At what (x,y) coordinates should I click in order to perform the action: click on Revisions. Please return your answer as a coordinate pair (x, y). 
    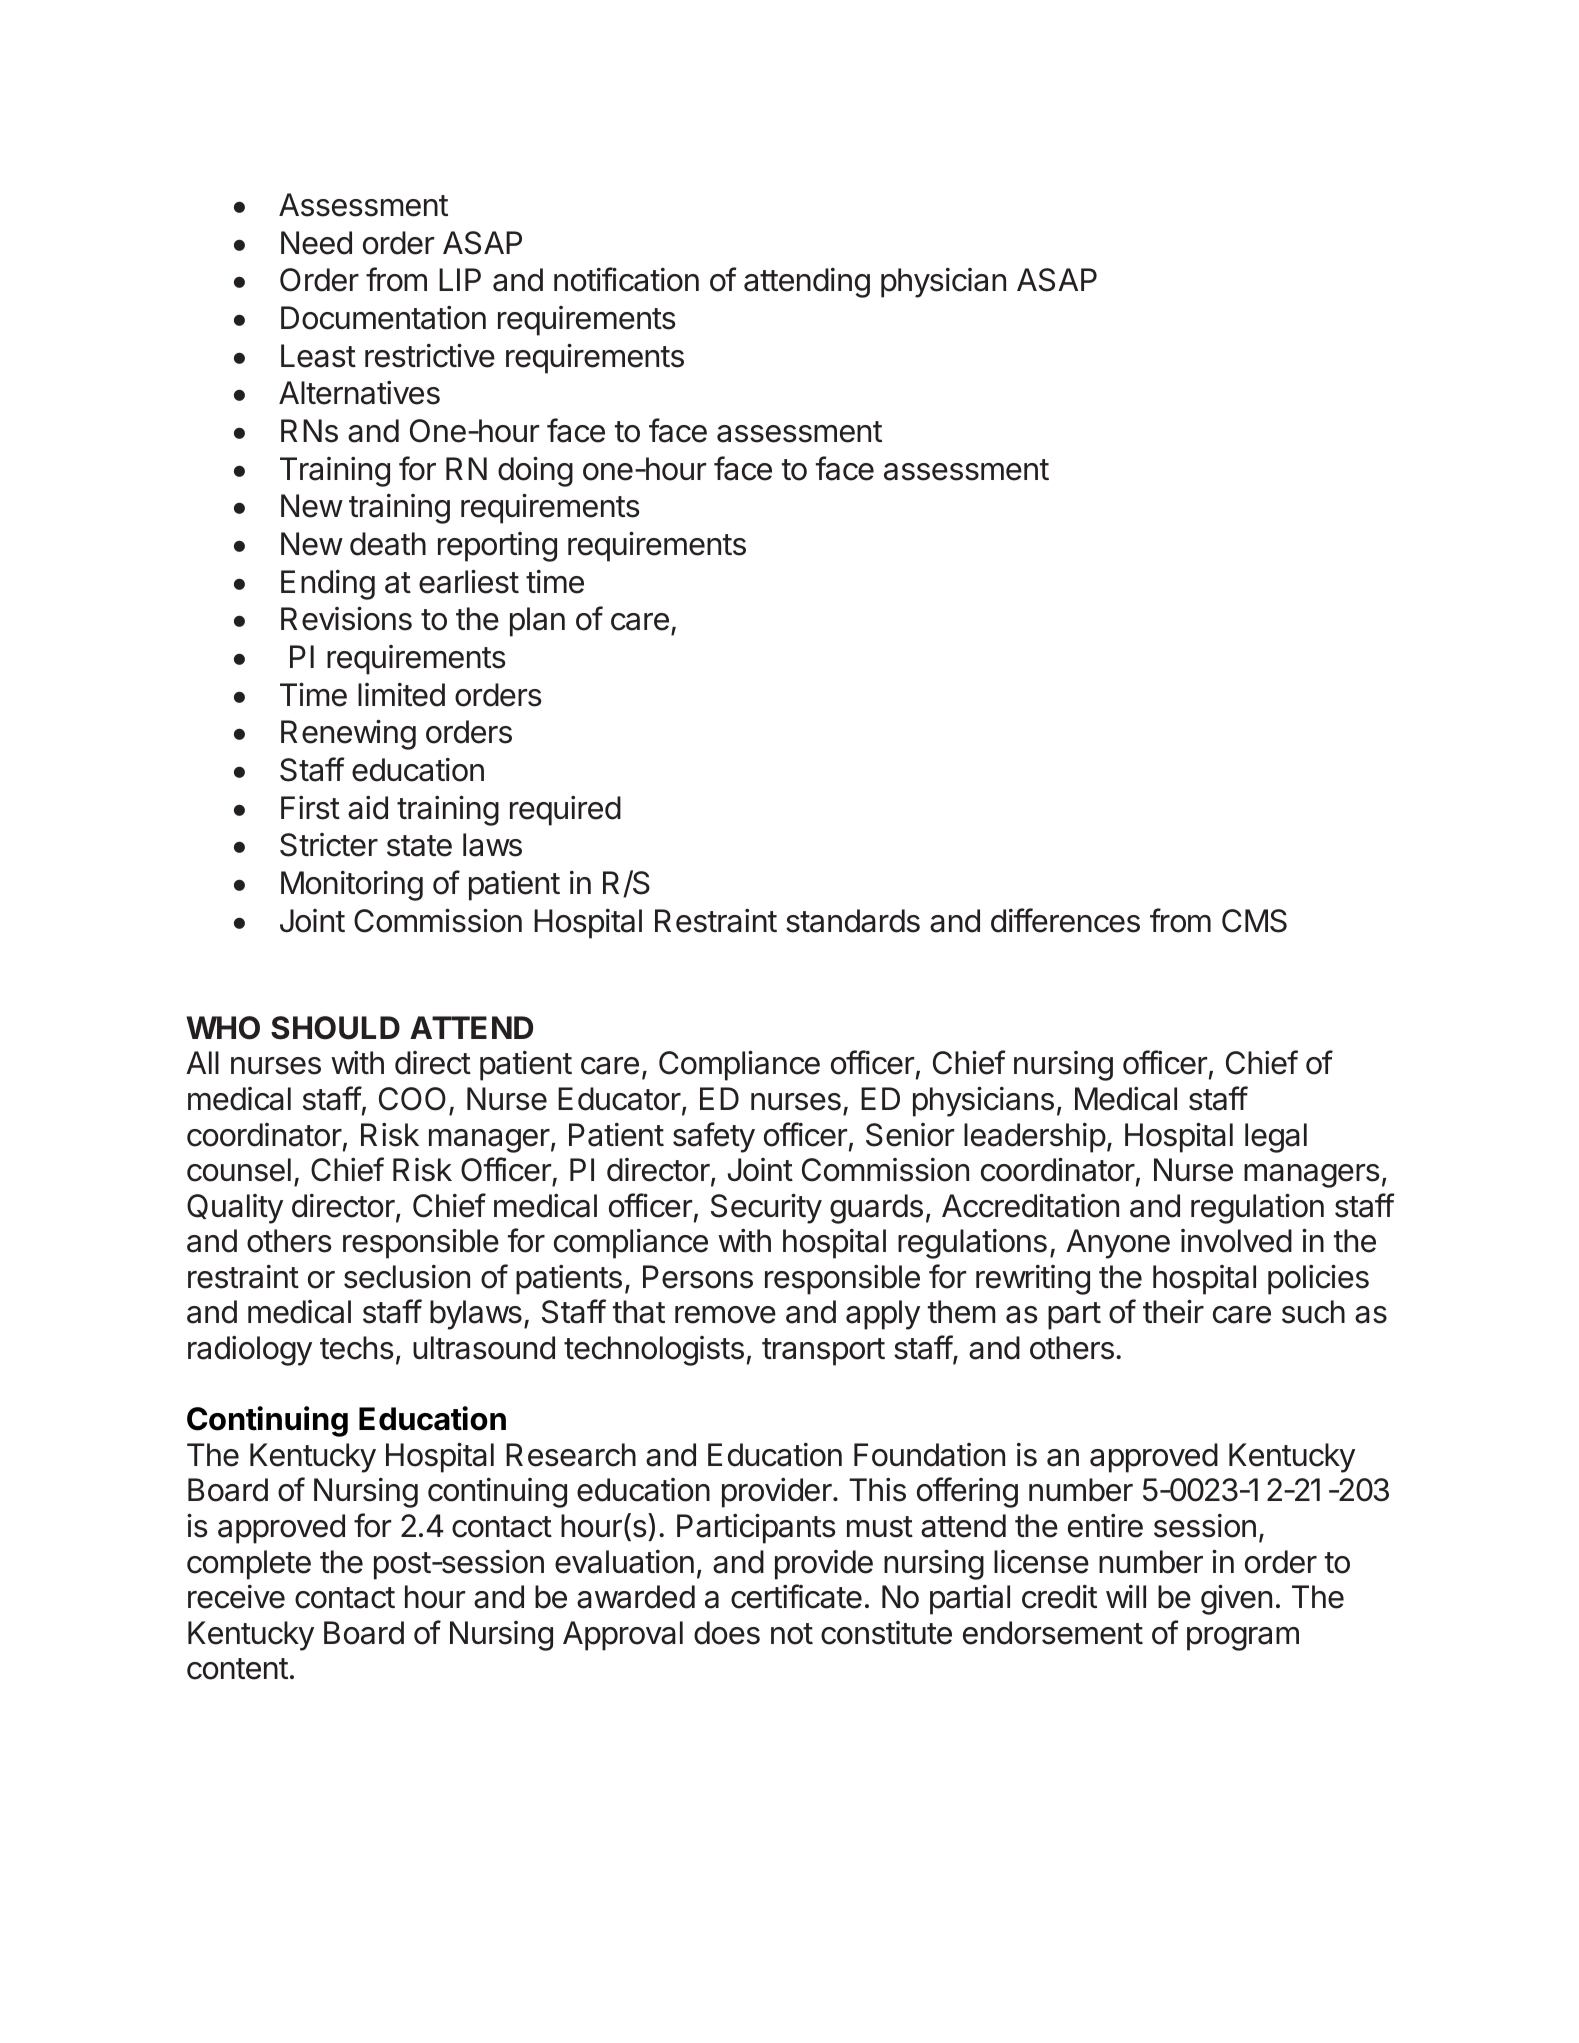
    Looking at the image, I should click on (346, 619).
